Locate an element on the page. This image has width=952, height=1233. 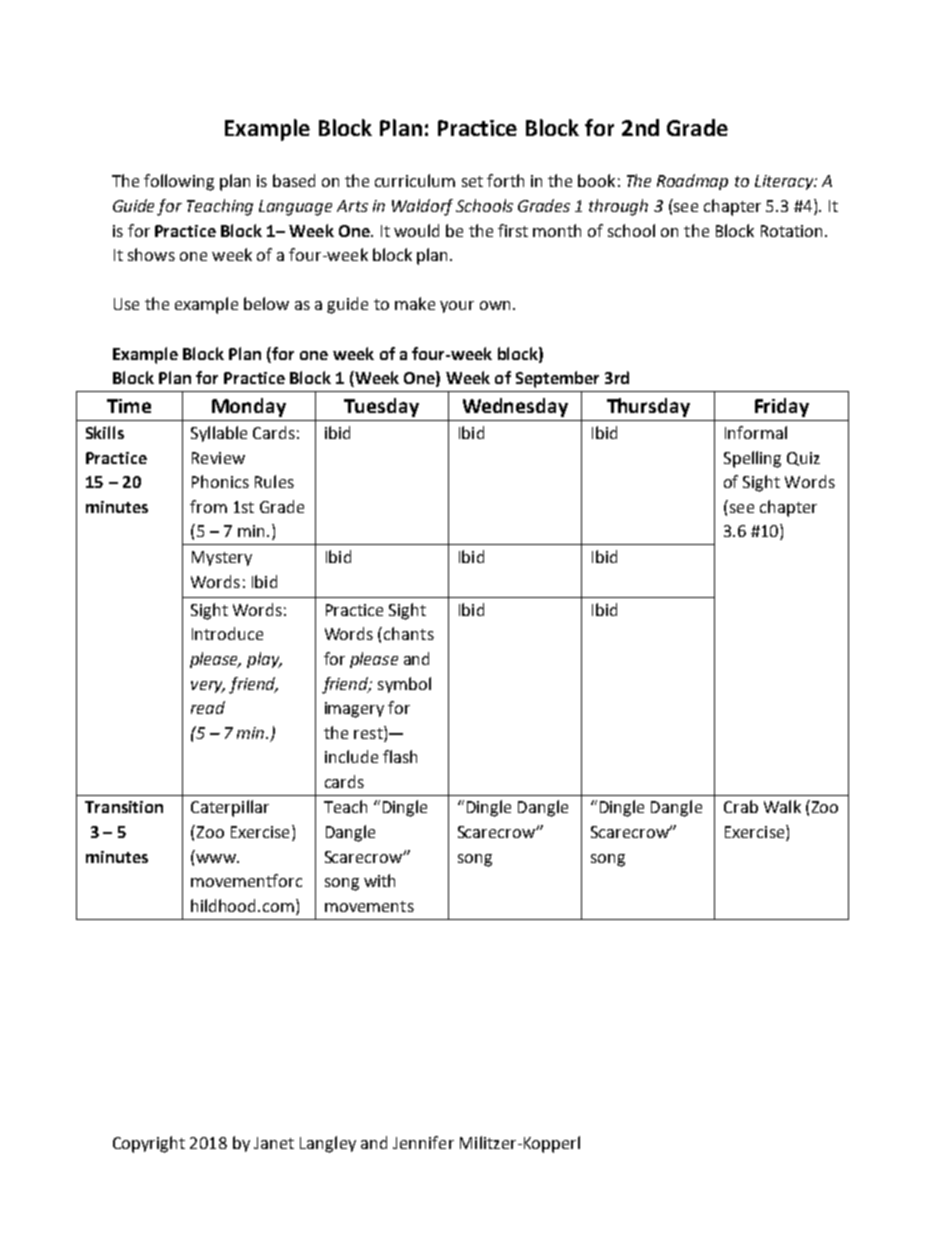
Walk is located at coordinates (782, 806).
